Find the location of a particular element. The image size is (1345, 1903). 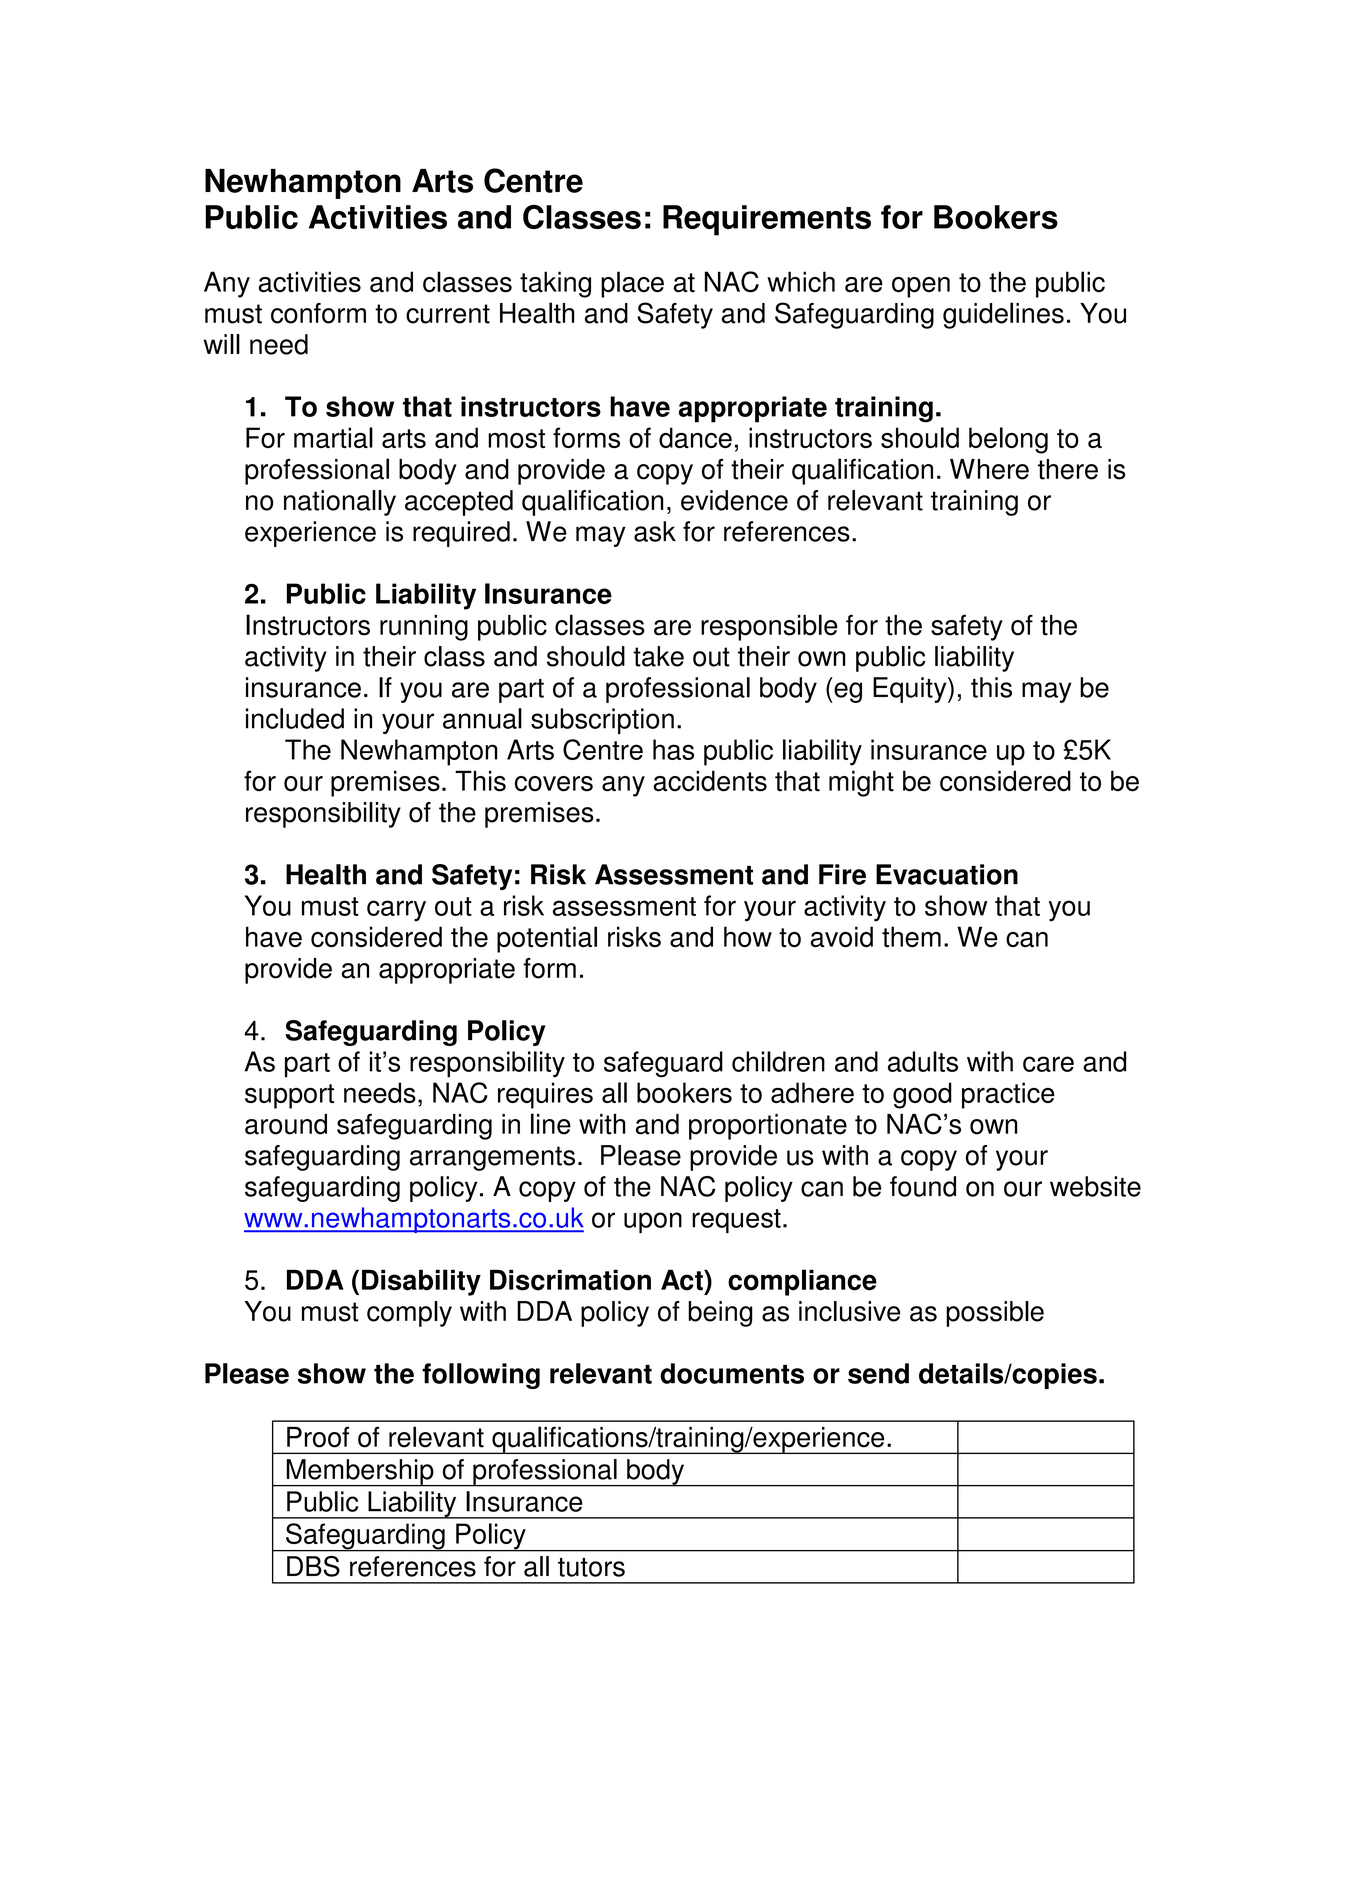

Evacuation is located at coordinates (947, 874).
